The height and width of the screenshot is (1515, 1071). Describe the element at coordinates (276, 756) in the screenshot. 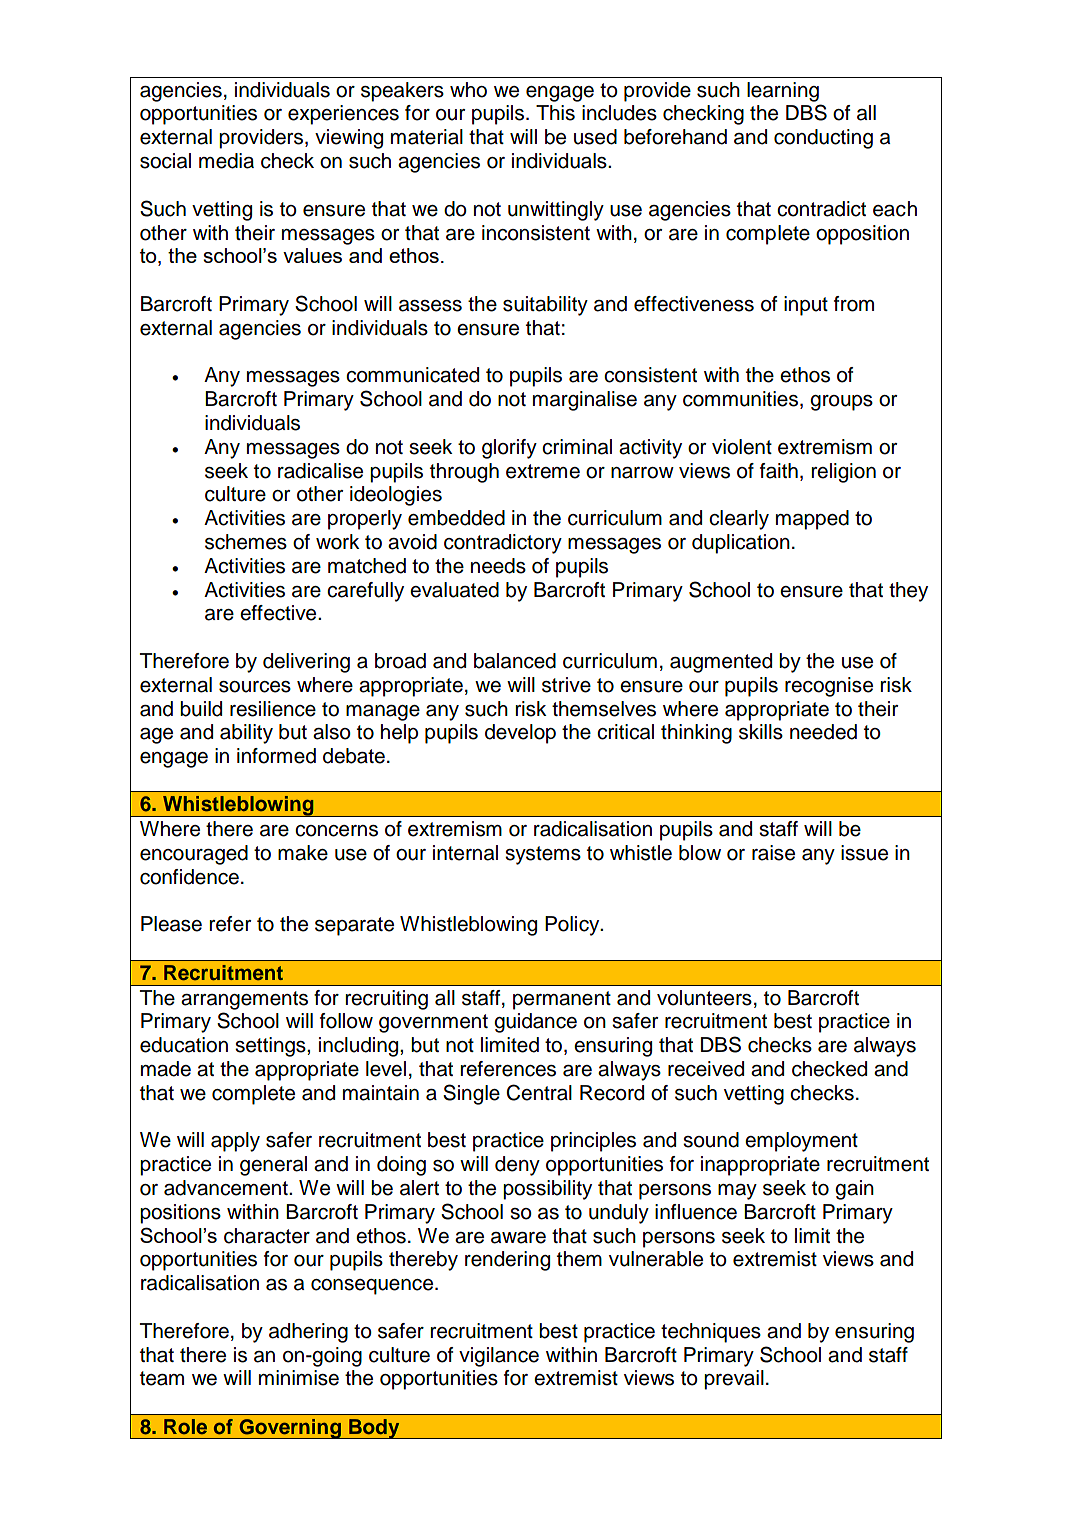

I see `informed` at that location.
